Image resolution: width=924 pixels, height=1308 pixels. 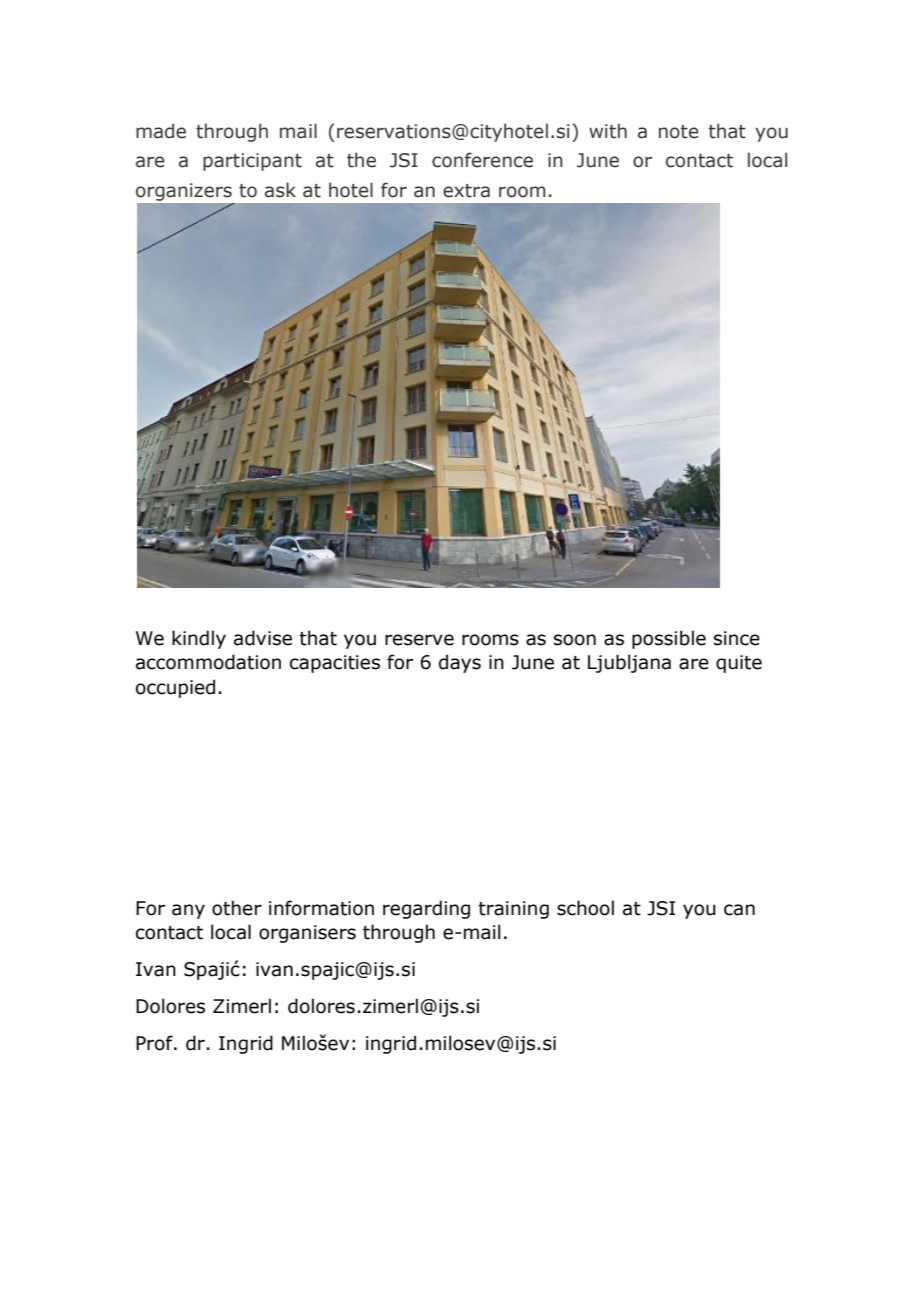 I want to click on Prof, so click(x=155, y=1043).
